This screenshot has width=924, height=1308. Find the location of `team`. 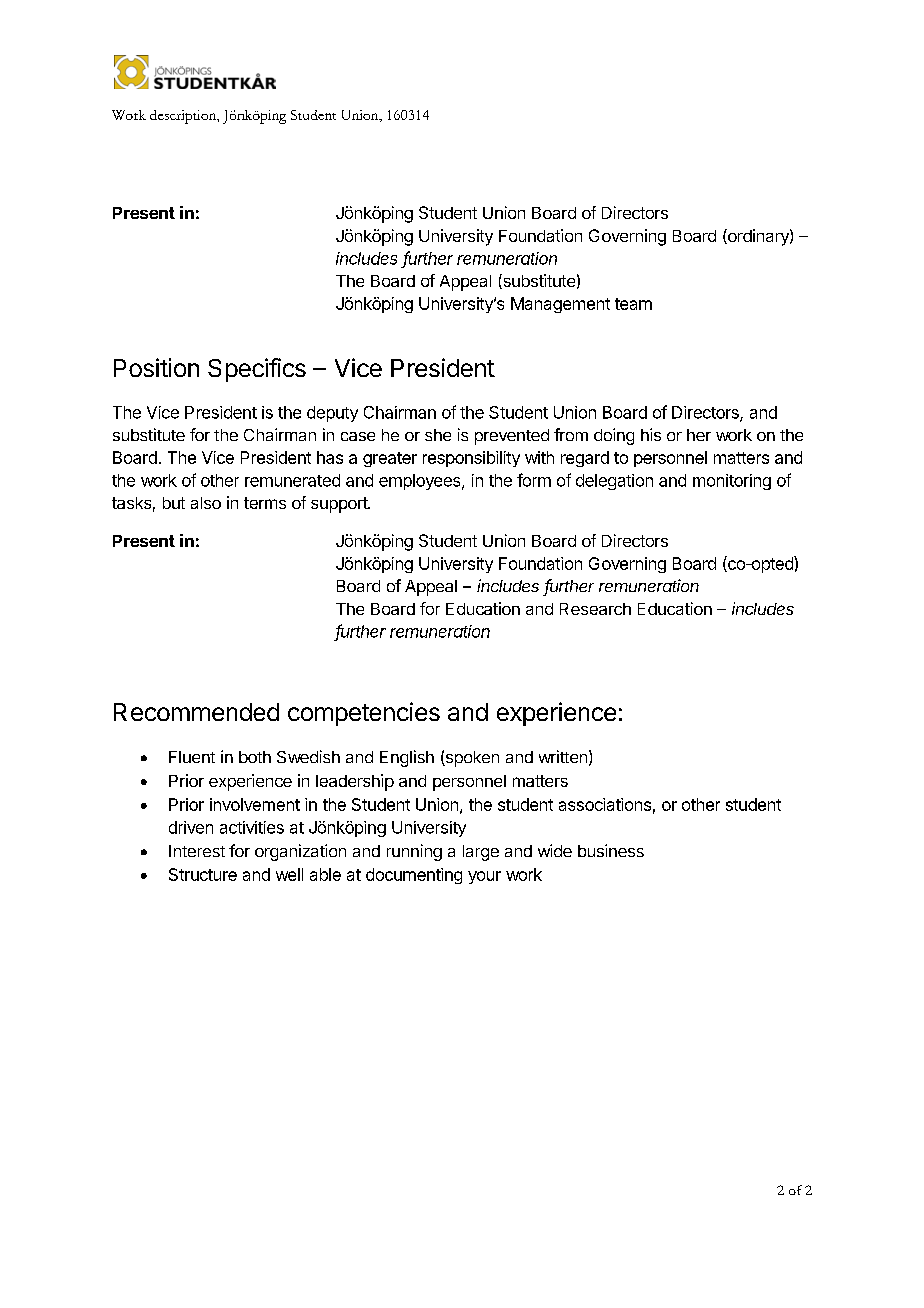

team is located at coordinates (633, 304).
